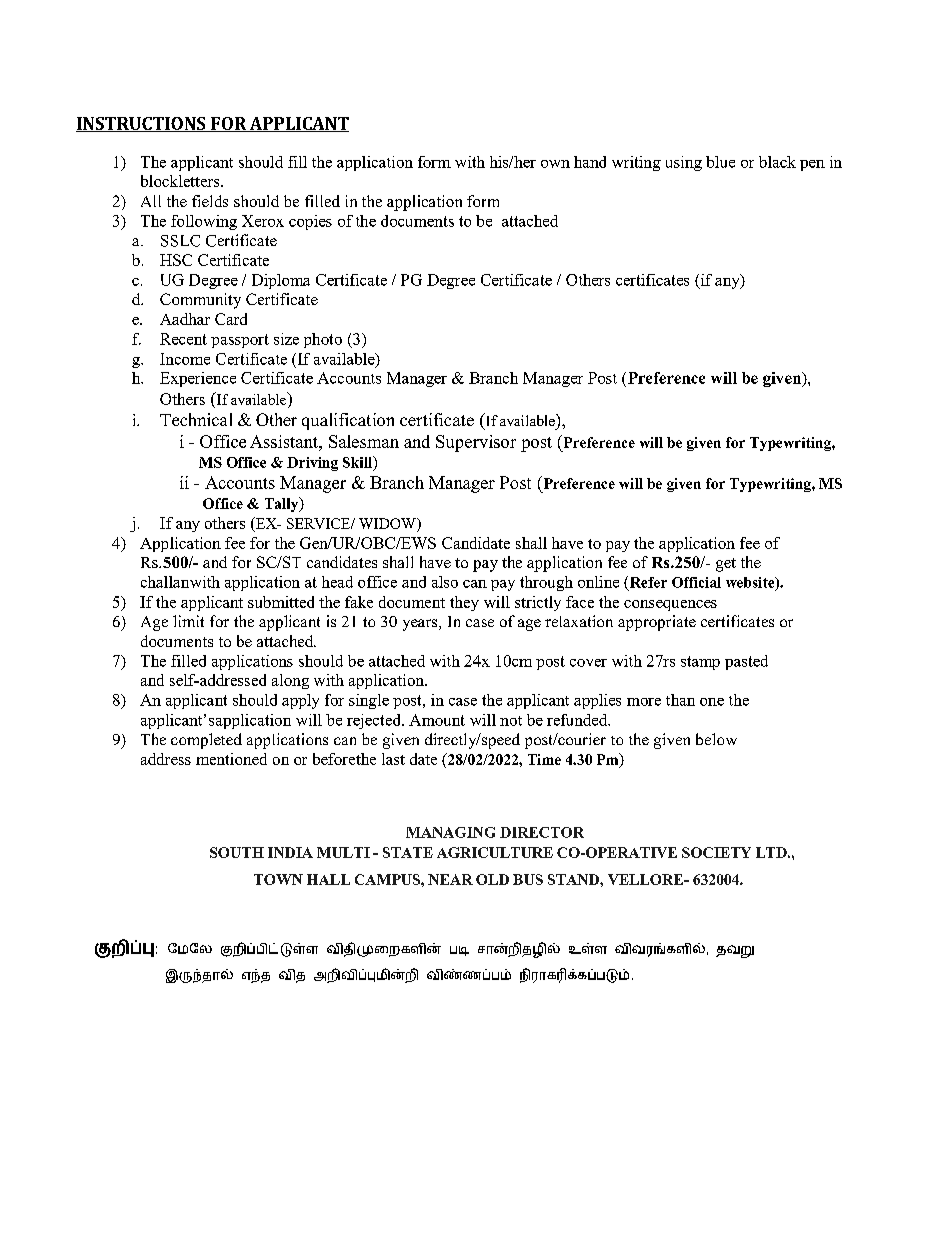 The height and width of the screenshot is (1233, 952). I want to click on SOUTH, so click(237, 852).
